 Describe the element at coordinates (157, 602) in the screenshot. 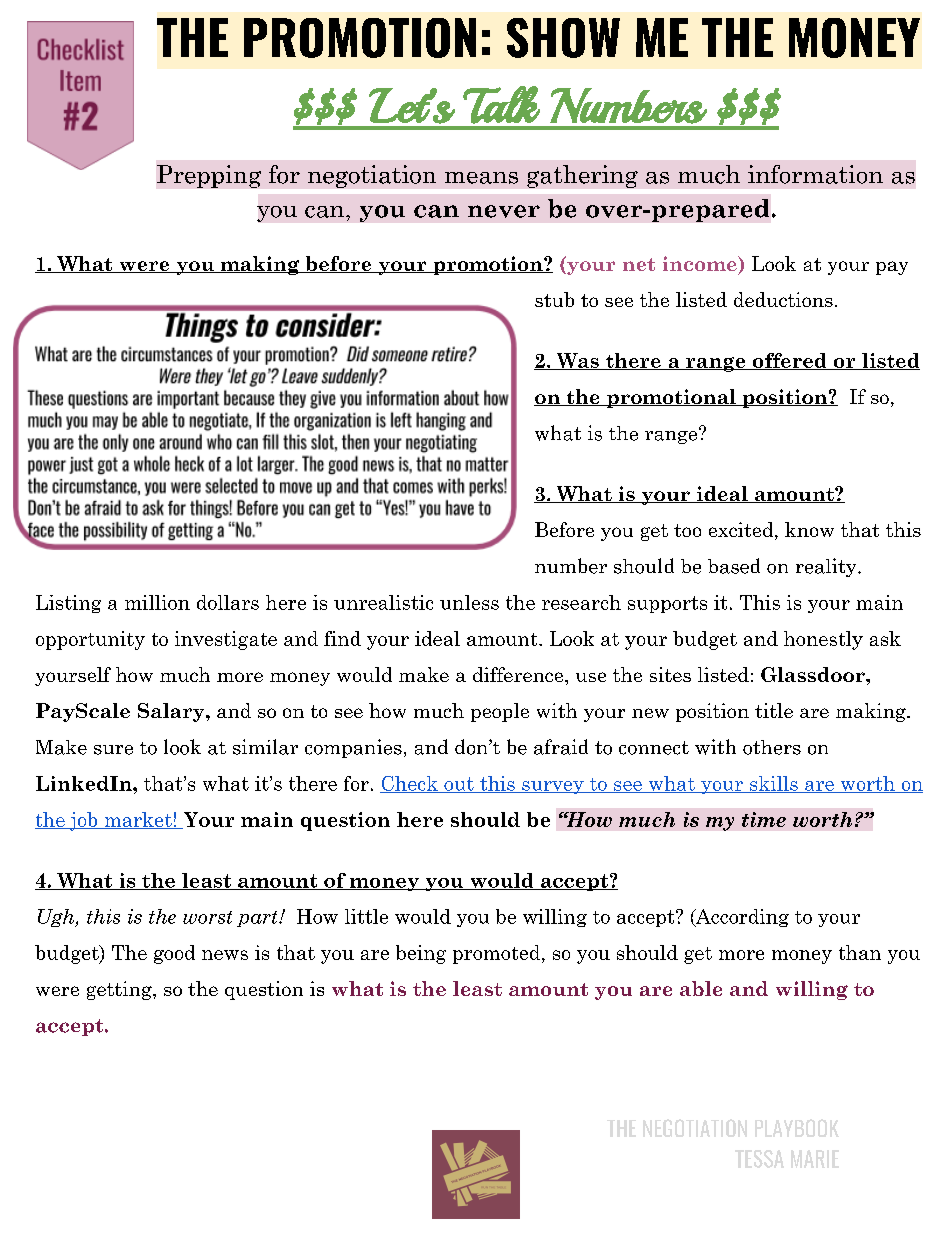

I see `million` at that location.
